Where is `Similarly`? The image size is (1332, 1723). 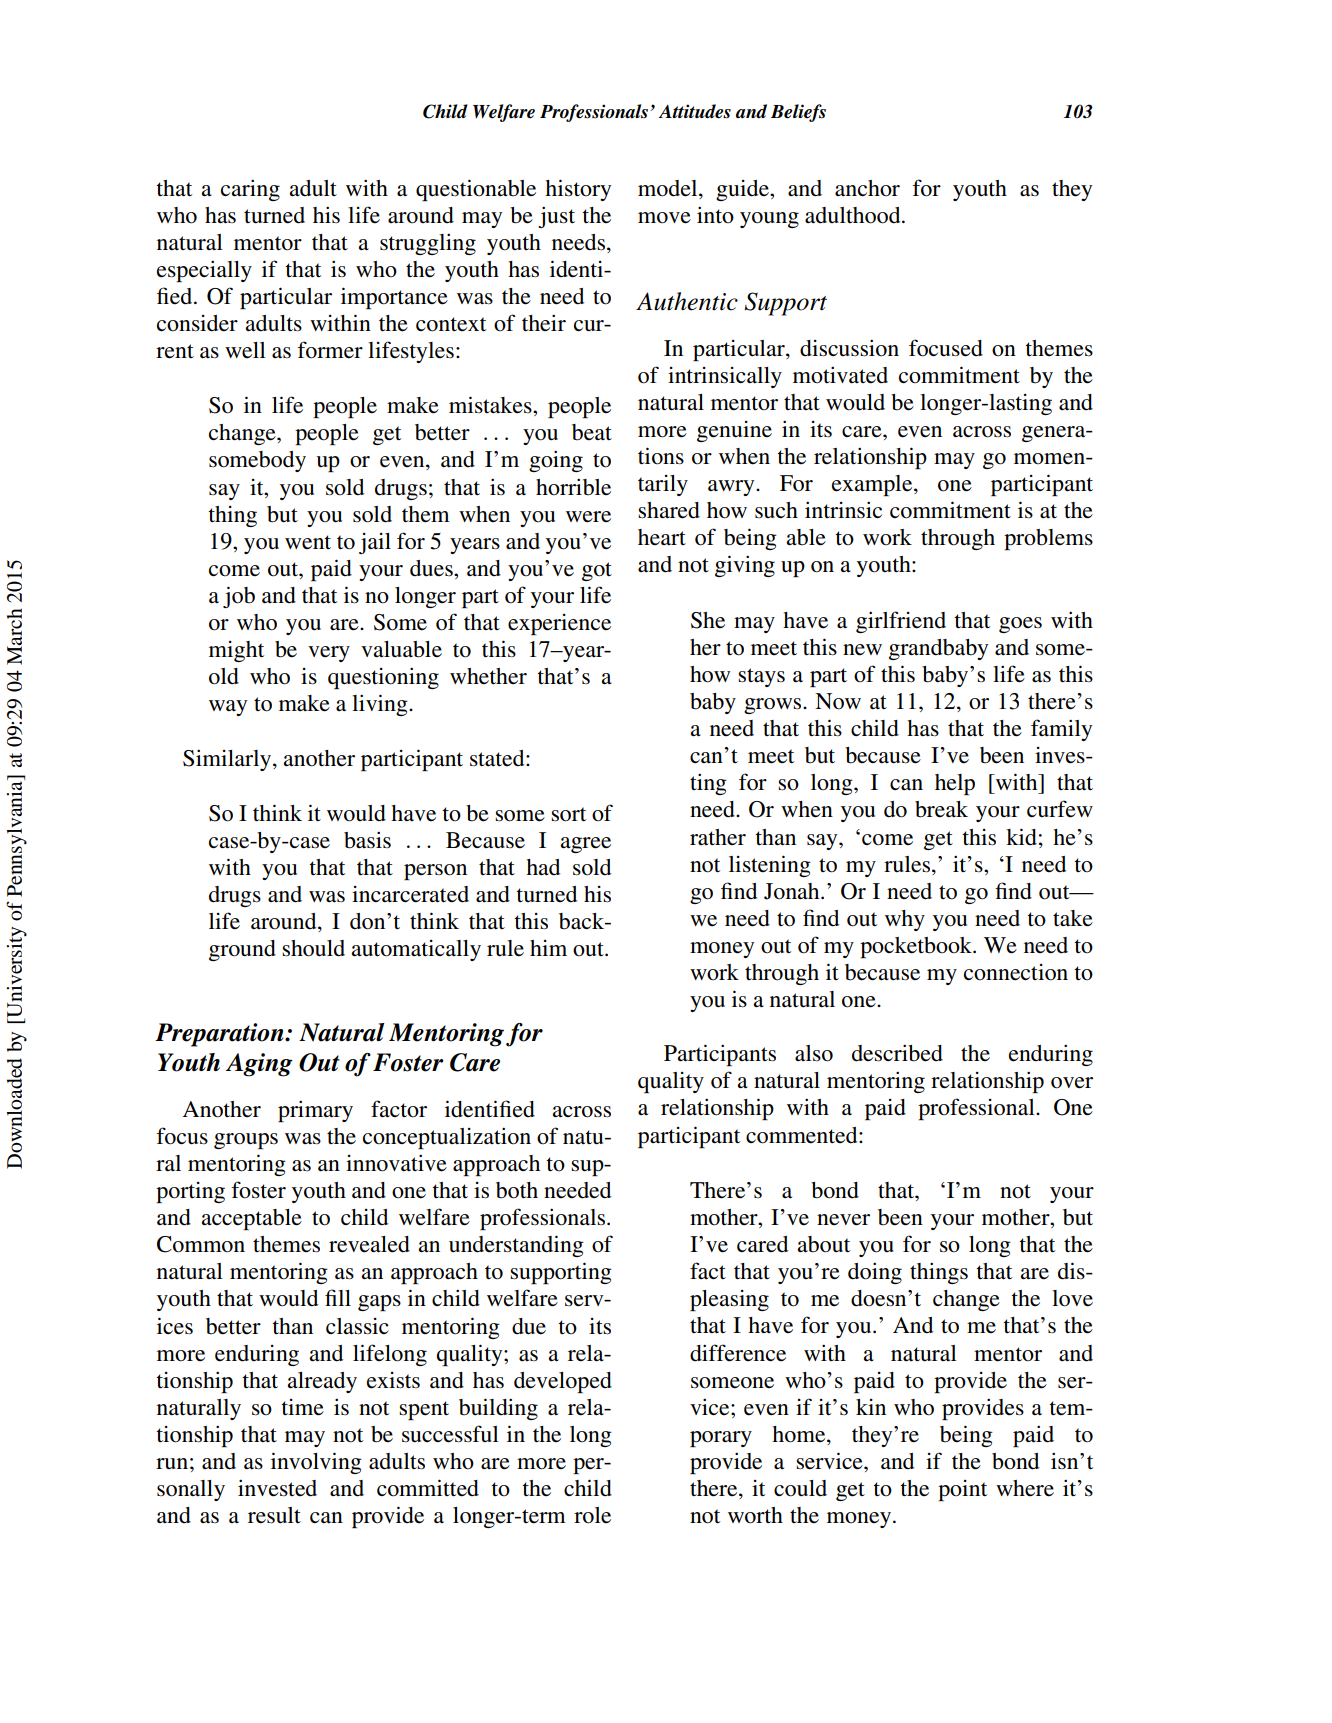 Similarly is located at coordinates (228, 760).
